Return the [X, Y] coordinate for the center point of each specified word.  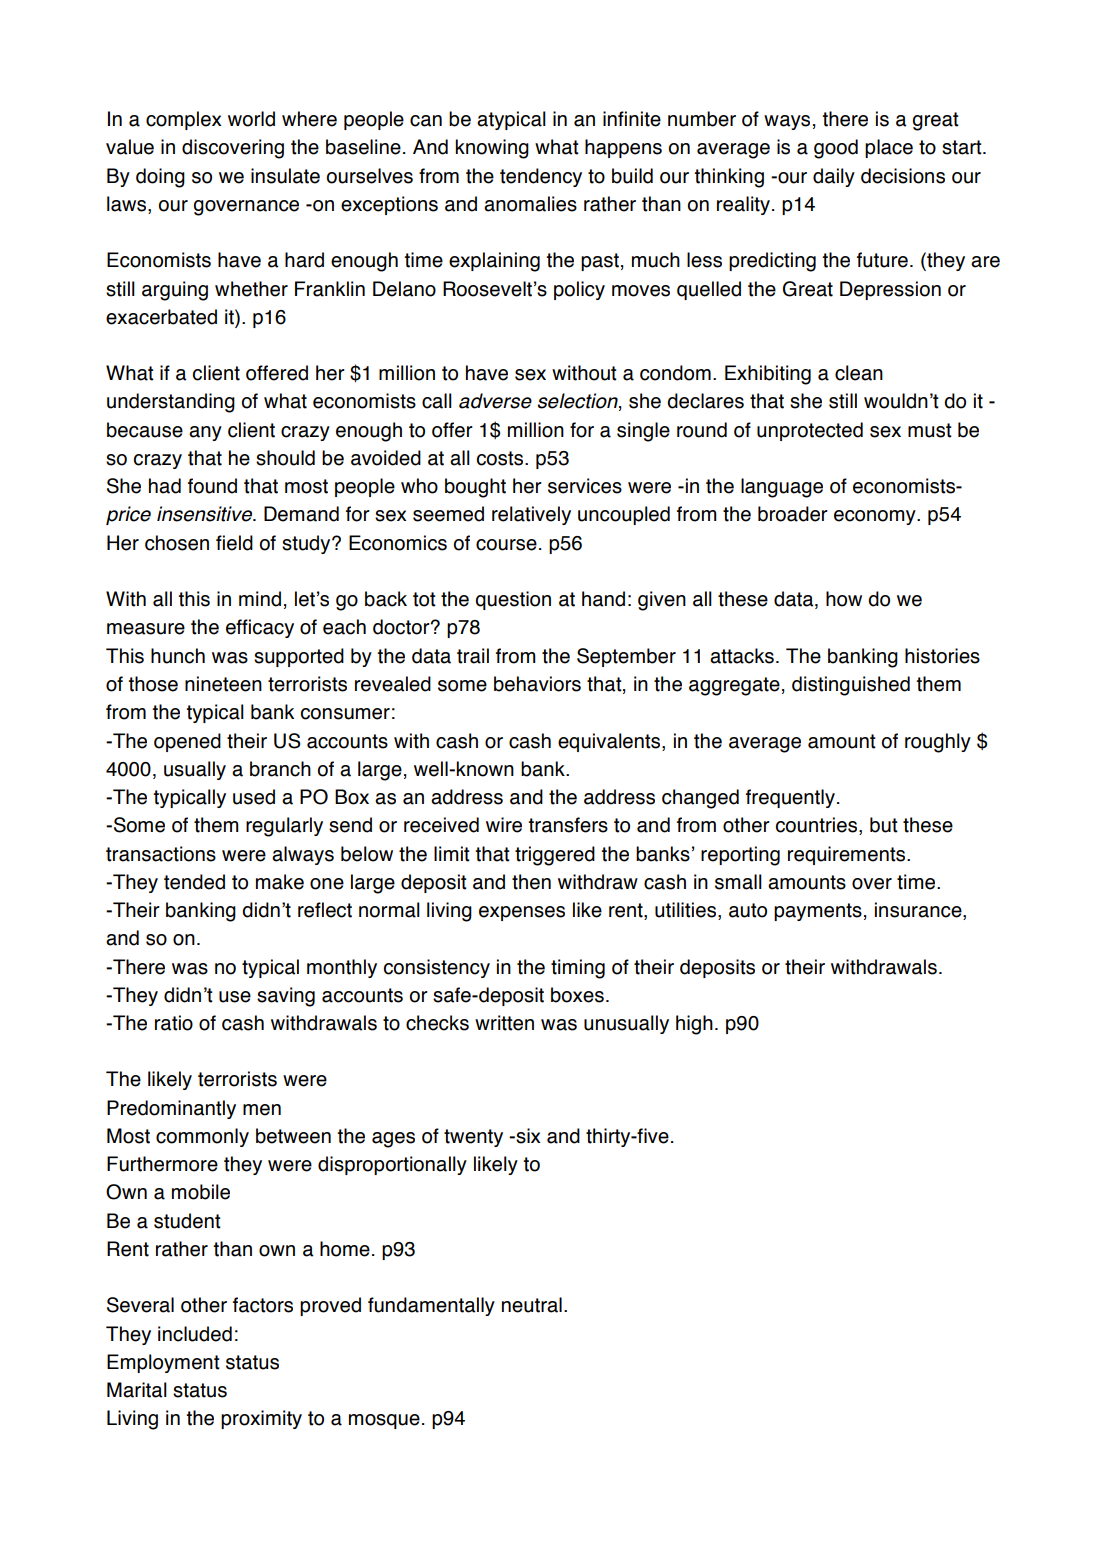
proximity [261, 1419]
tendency [541, 177]
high [694, 1025]
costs [501, 458]
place [889, 148]
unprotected [810, 431]
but [884, 825]
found [212, 486]
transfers [568, 825]
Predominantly [171, 1109]
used [254, 797]
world [251, 119]
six [527, 1136]
